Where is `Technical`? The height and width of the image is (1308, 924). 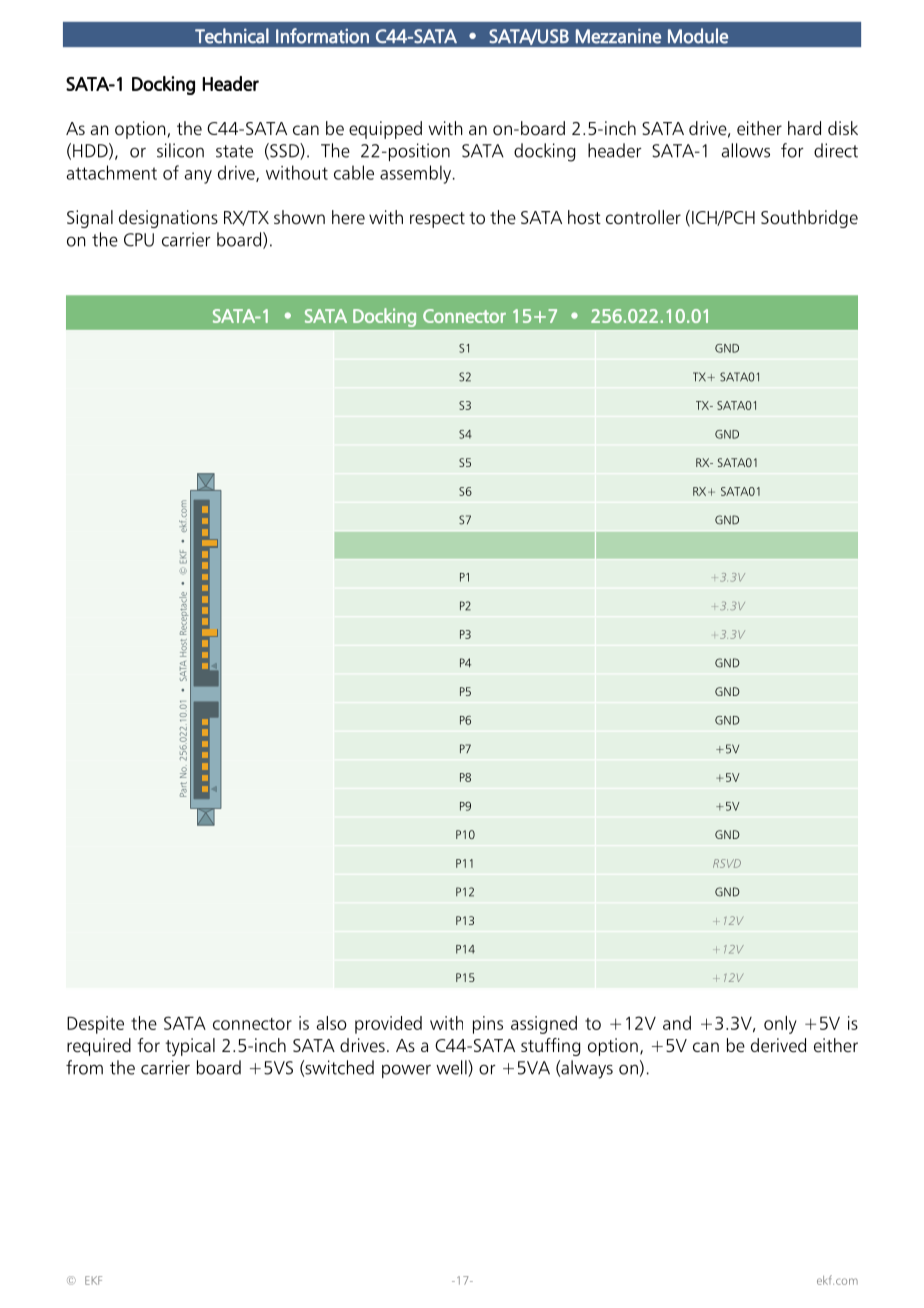 Technical is located at coordinates (232, 36).
